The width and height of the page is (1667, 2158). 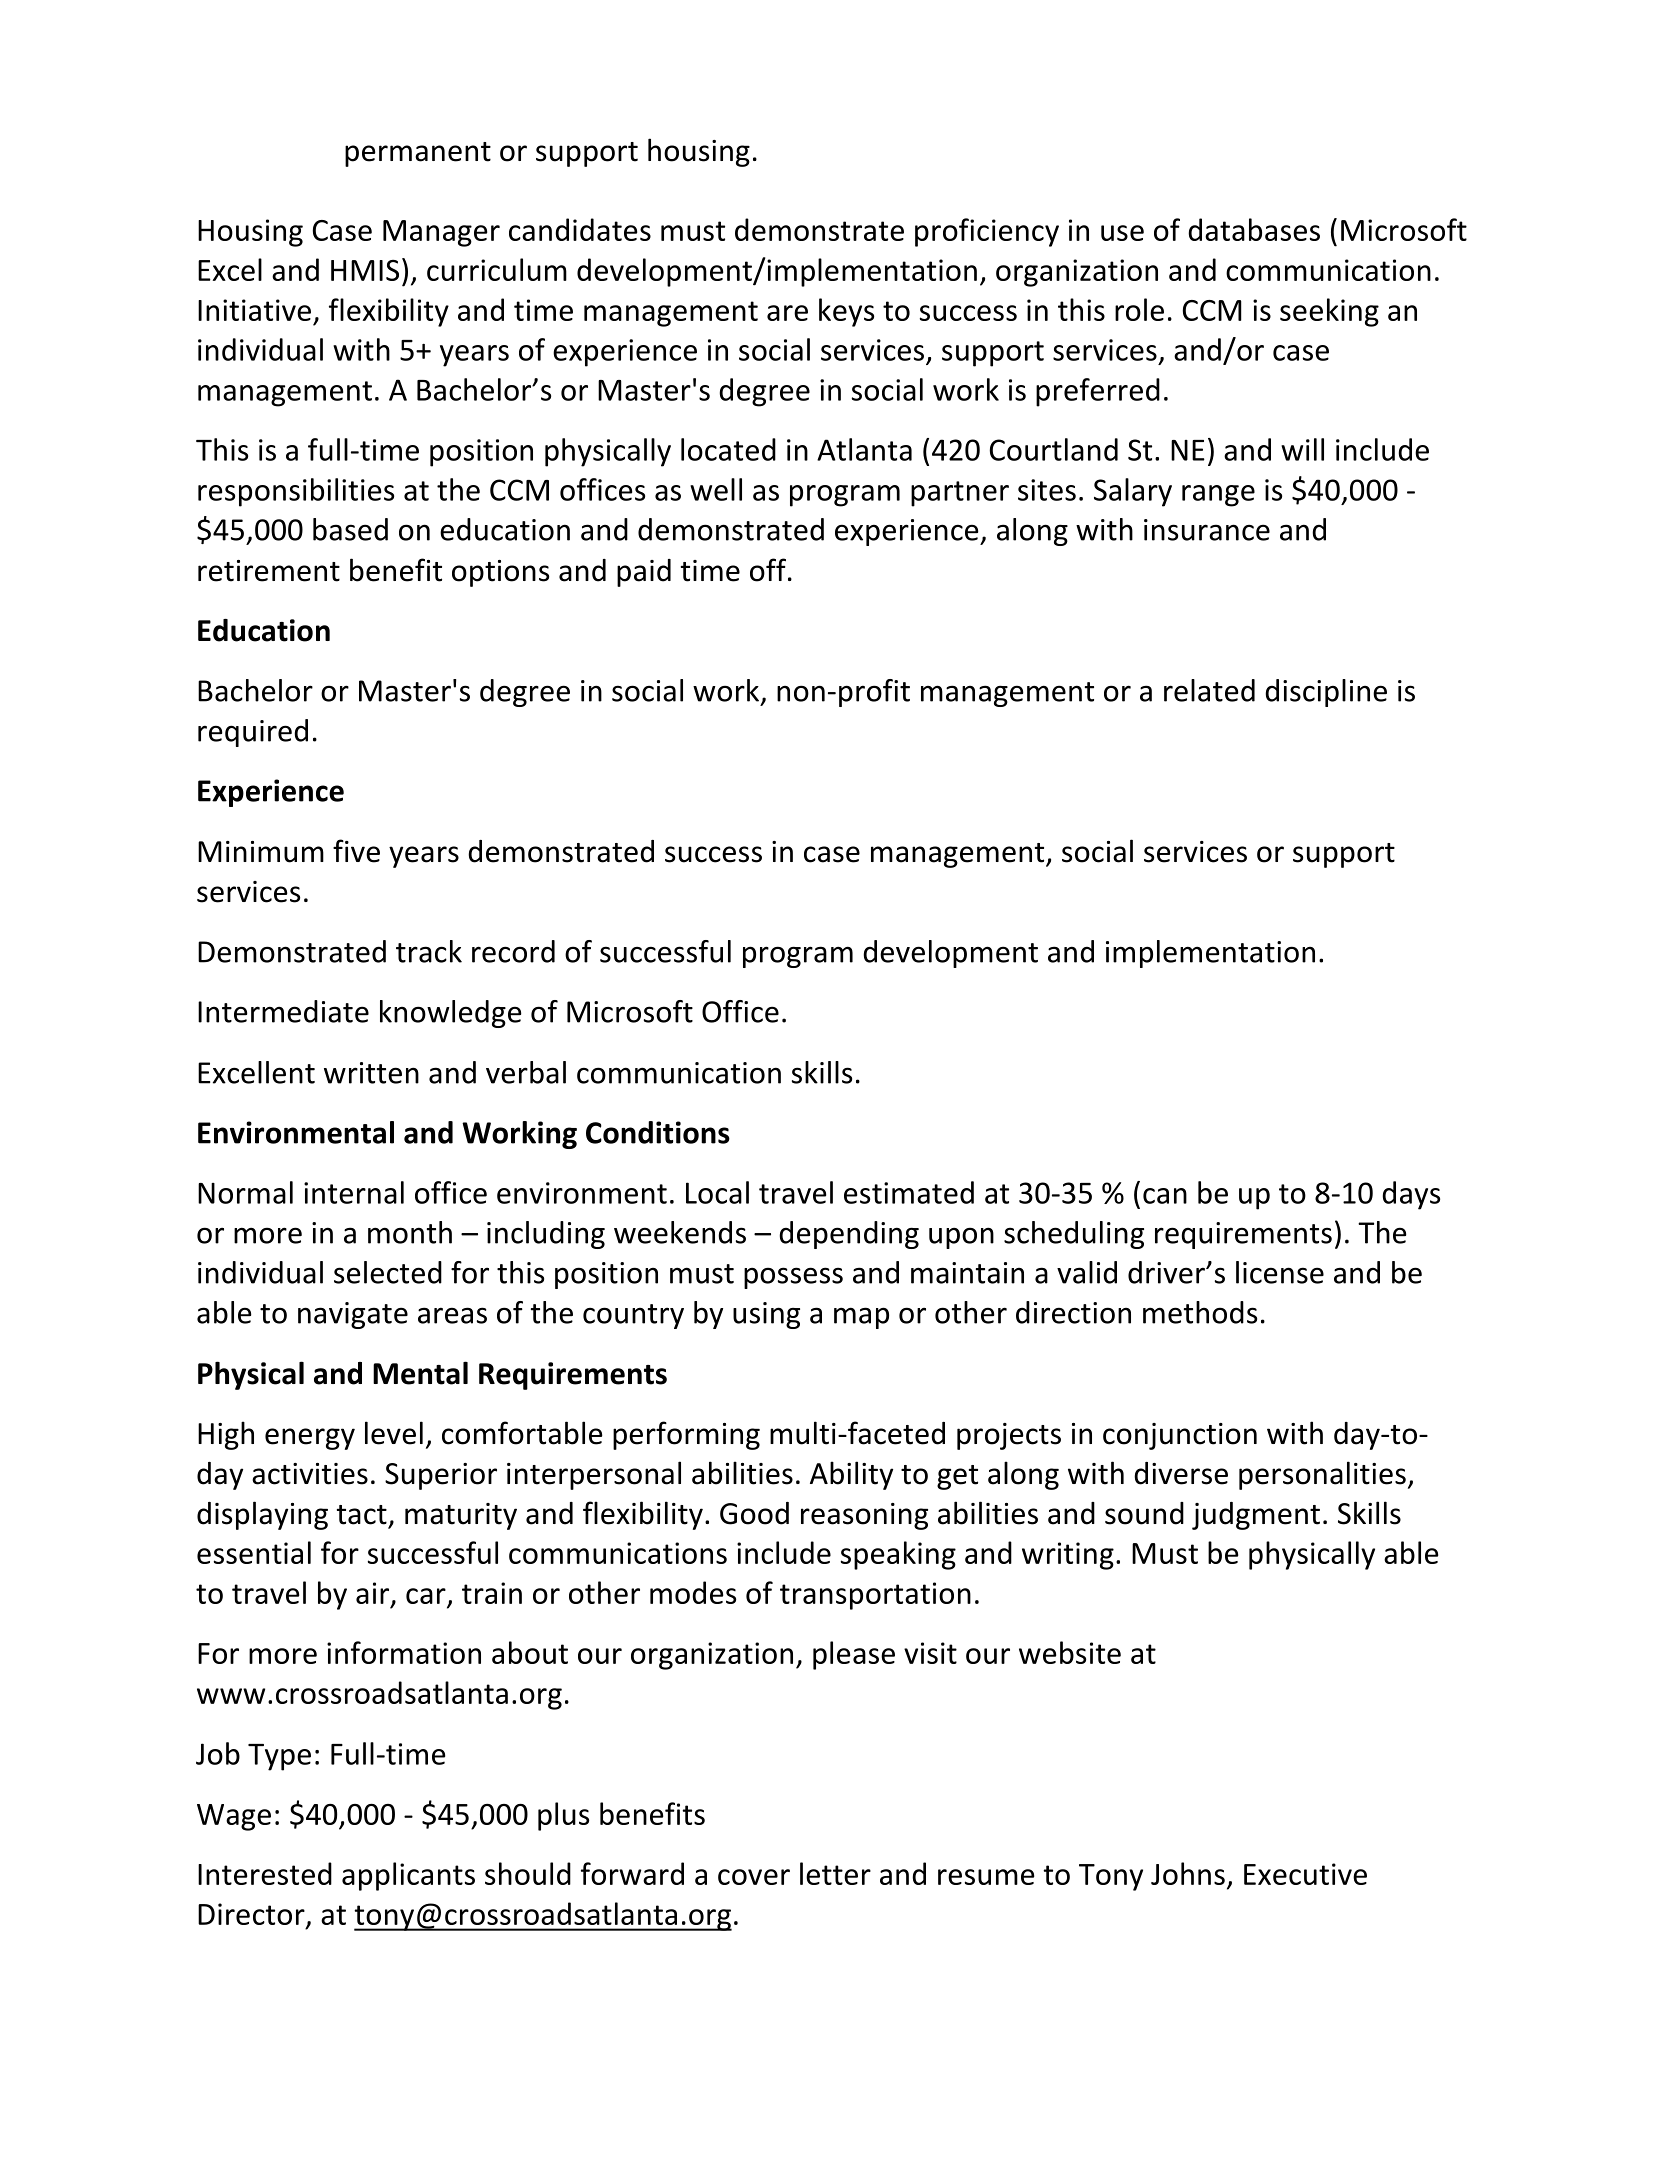 What do you see at coordinates (1305, 1874) in the page?
I see `Executive` at bounding box center [1305, 1874].
